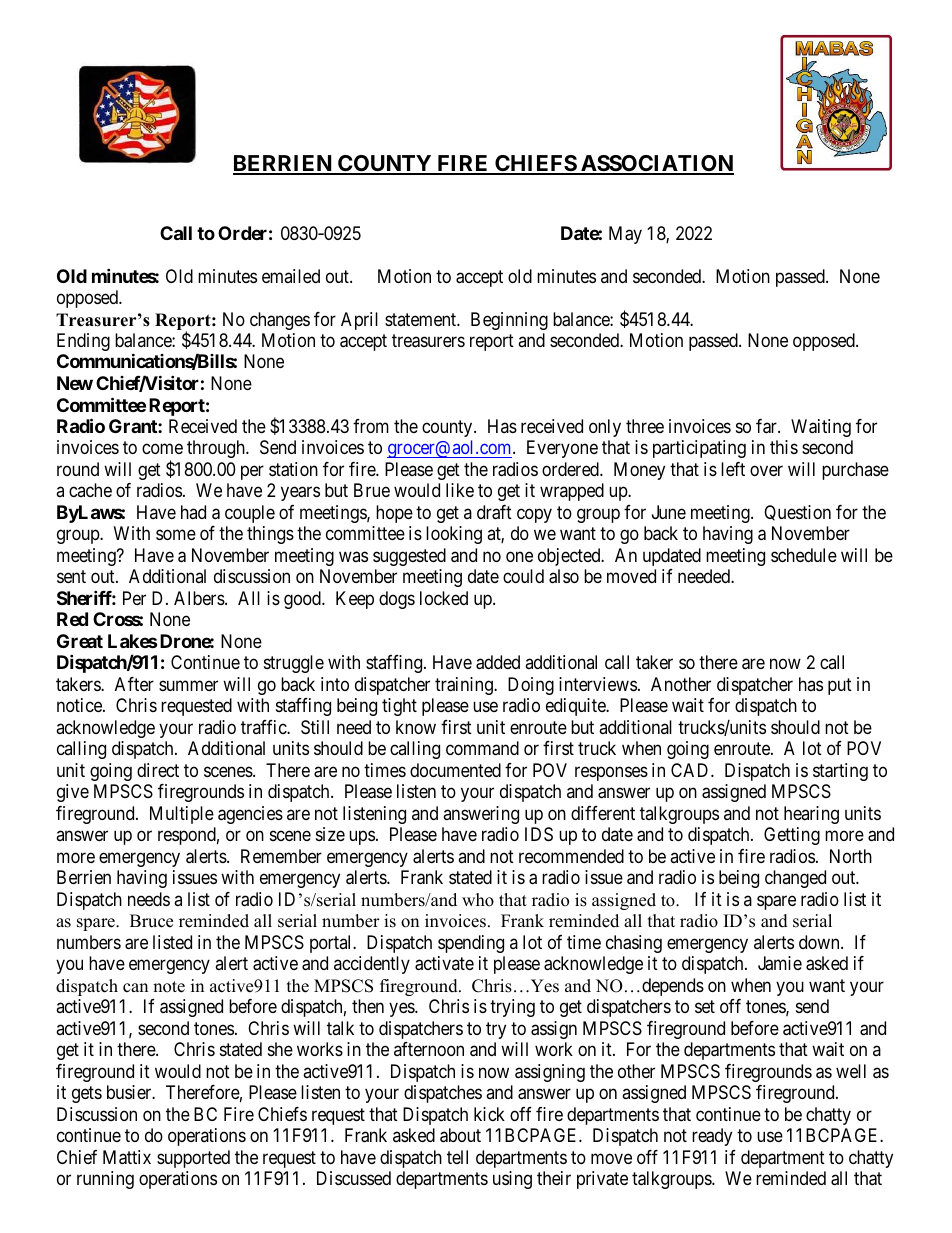 Image resolution: width=952 pixels, height=1233 pixels. Describe the element at coordinates (460, 490) in the screenshot. I see `like` at that location.
